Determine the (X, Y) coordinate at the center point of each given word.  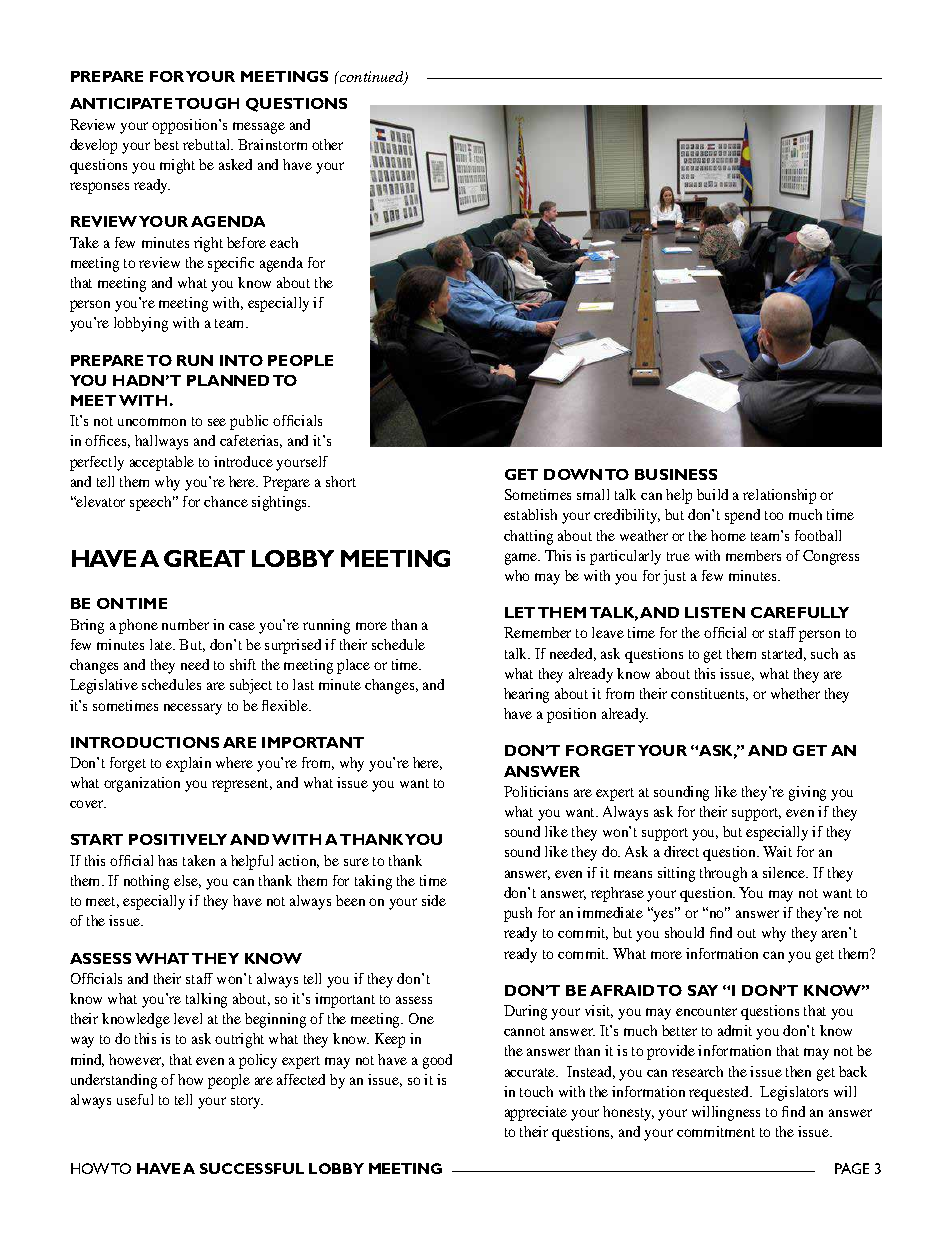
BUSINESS (676, 474)
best (166, 144)
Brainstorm (272, 144)
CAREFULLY (800, 612)
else (187, 881)
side (434, 900)
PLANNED (228, 380)
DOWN (573, 474)
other (327, 144)
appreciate (536, 1113)
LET (520, 612)
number (185, 624)
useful (135, 1099)
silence (785, 872)
